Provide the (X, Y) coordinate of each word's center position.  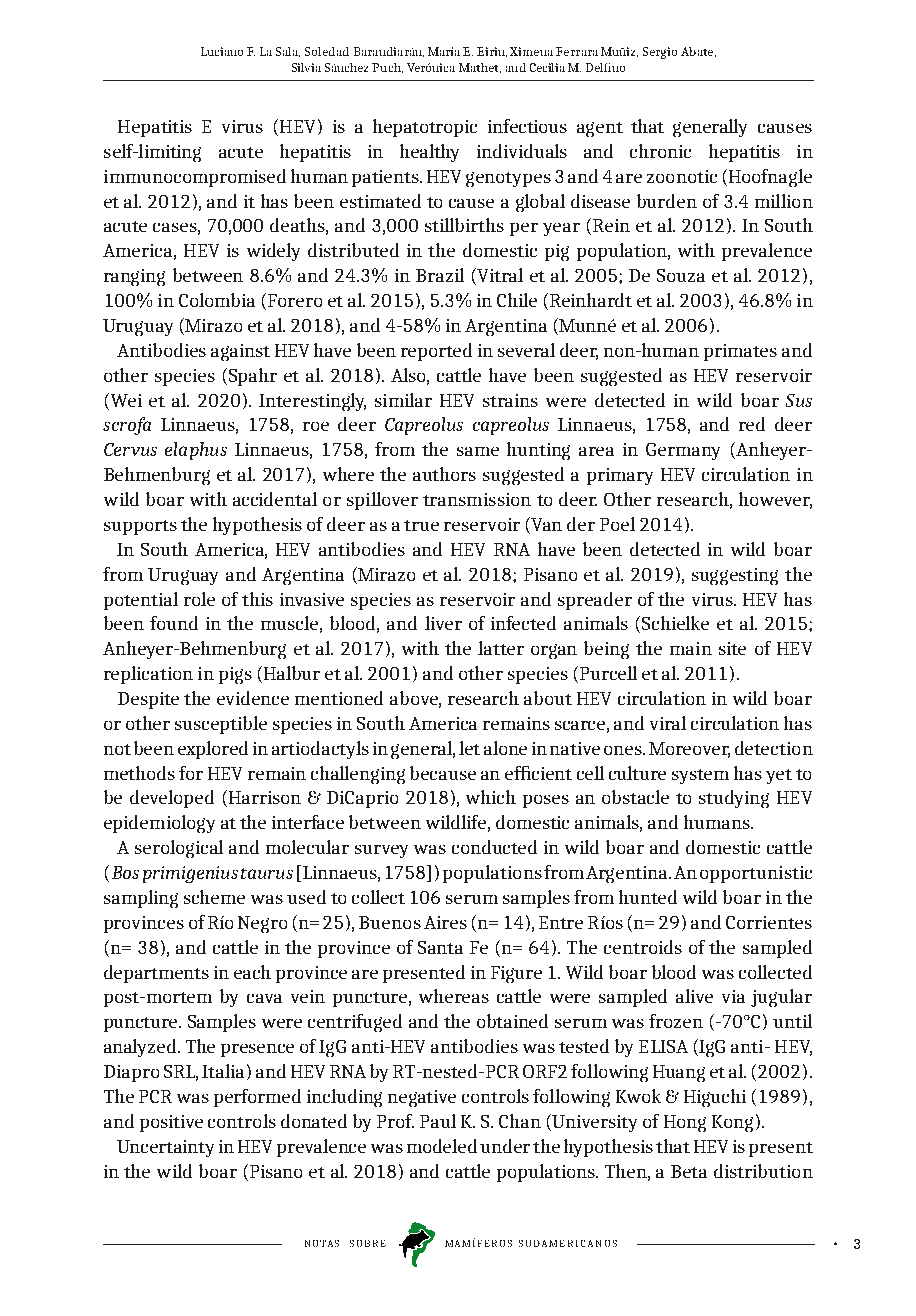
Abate (698, 52)
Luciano (222, 51)
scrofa (127, 426)
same (478, 451)
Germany (683, 451)
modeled (442, 1146)
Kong (732, 1123)
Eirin (492, 52)
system (700, 776)
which (491, 797)
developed (172, 799)
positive (171, 1123)
